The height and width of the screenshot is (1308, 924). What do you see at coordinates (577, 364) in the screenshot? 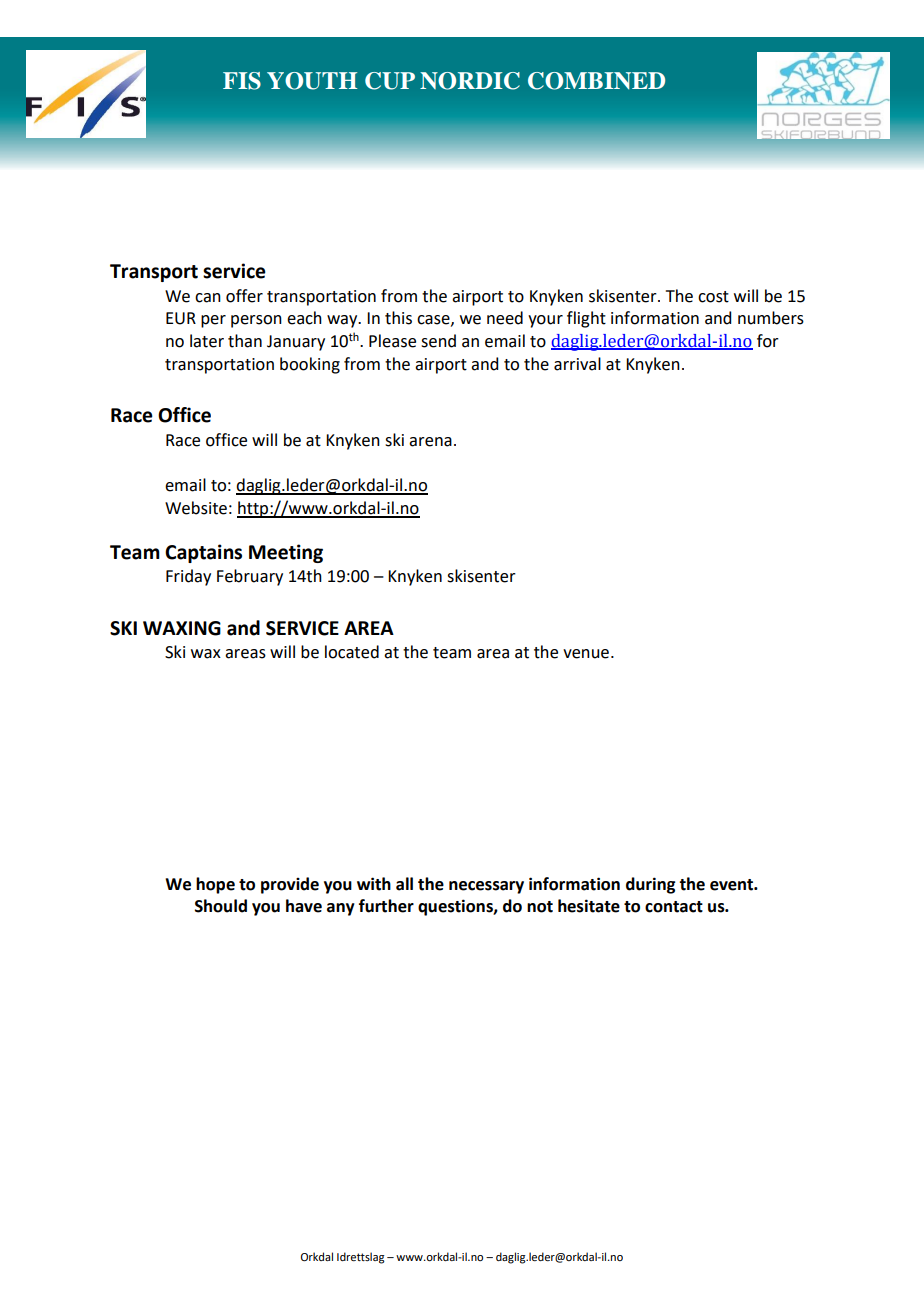
I see `arrival` at bounding box center [577, 364].
